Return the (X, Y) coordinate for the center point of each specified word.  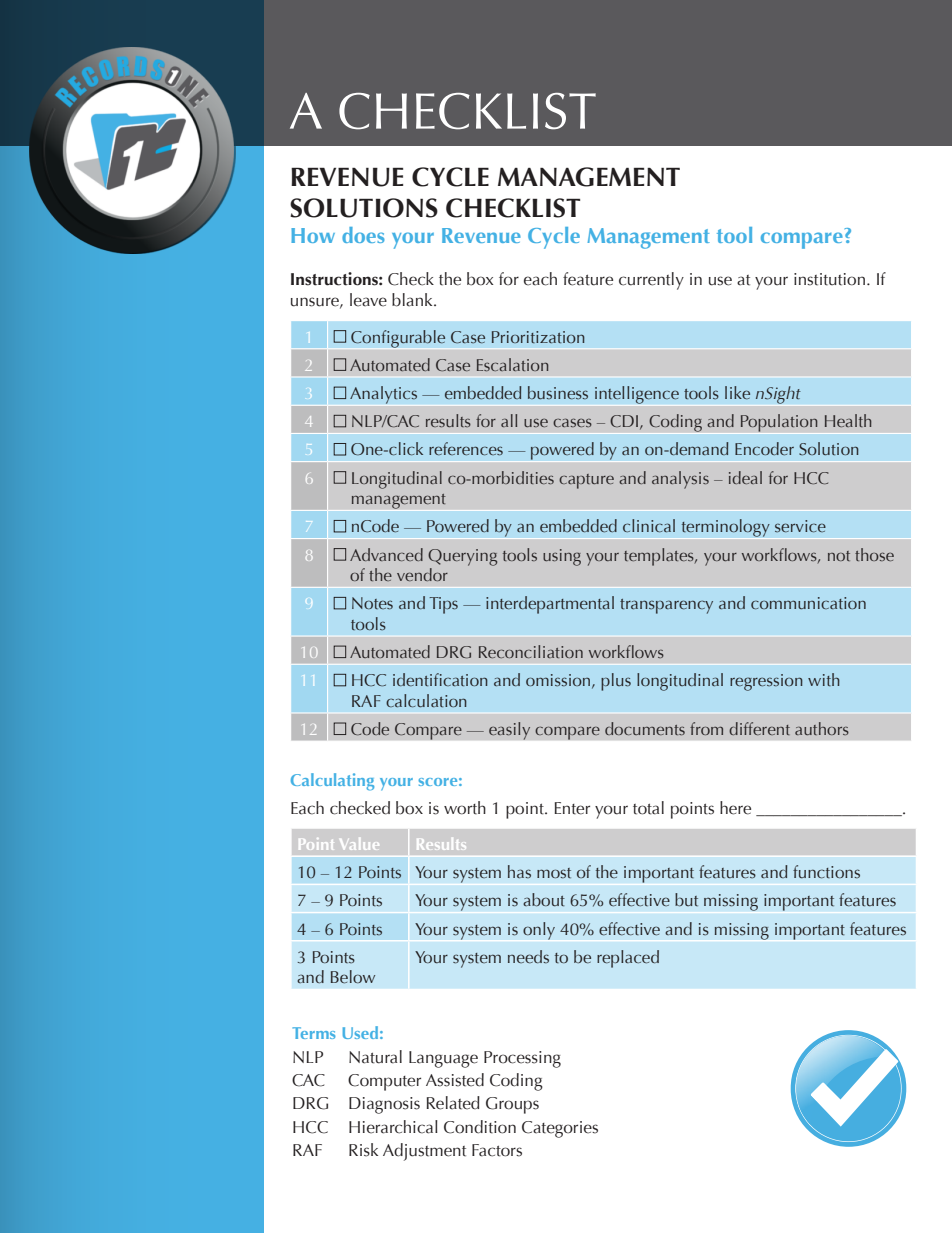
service (800, 526)
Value (359, 844)
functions (826, 872)
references (466, 449)
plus (616, 682)
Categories (560, 1129)
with (824, 679)
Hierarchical (393, 1127)
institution (829, 279)
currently (651, 281)
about (544, 900)
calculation (426, 700)
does (363, 235)
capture (586, 481)
